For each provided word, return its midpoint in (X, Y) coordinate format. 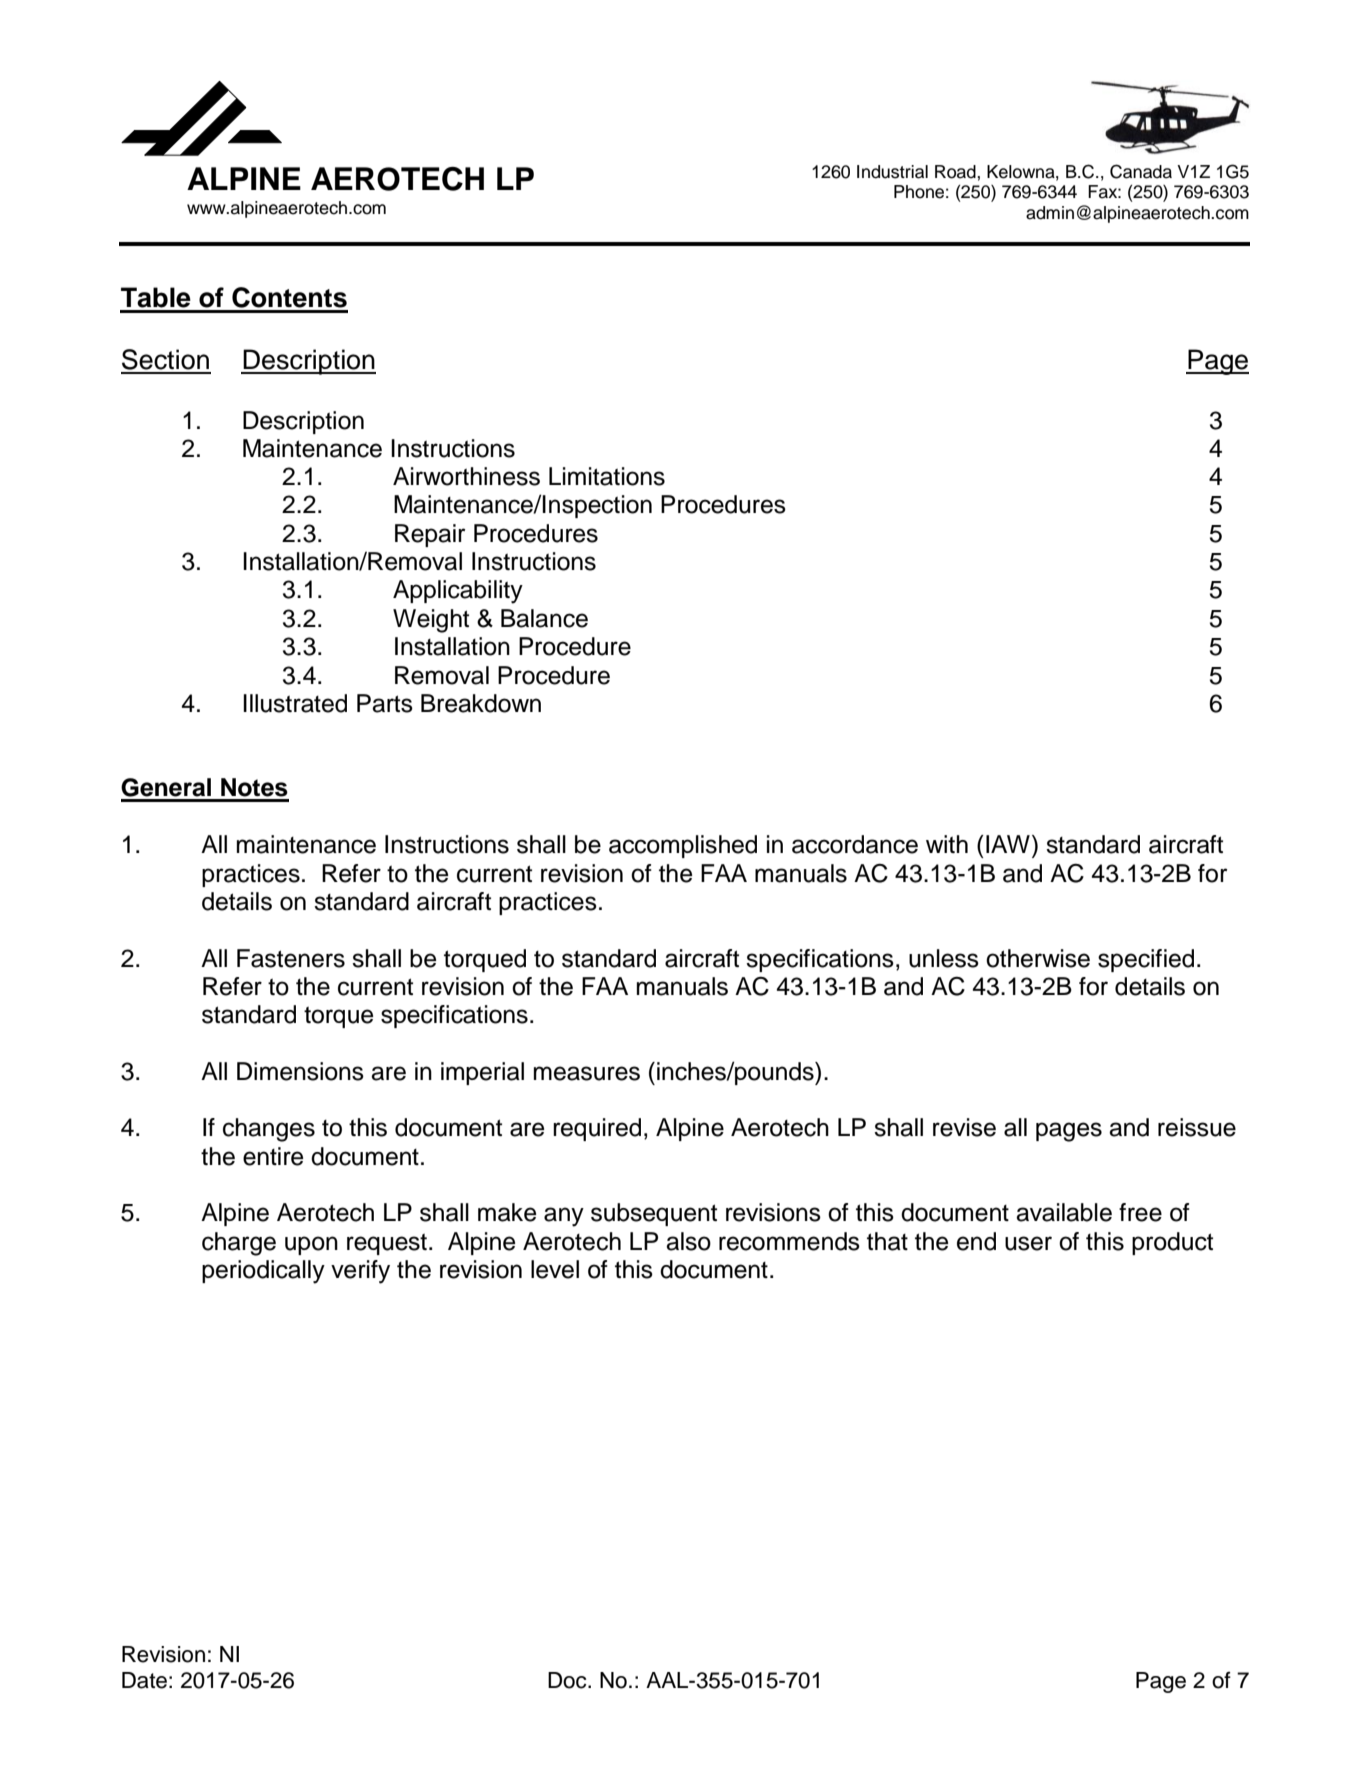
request (387, 1244)
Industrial (892, 172)
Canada (1141, 171)
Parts (385, 703)
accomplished (683, 846)
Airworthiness (466, 476)
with (947, 844)
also (688, 1241)
